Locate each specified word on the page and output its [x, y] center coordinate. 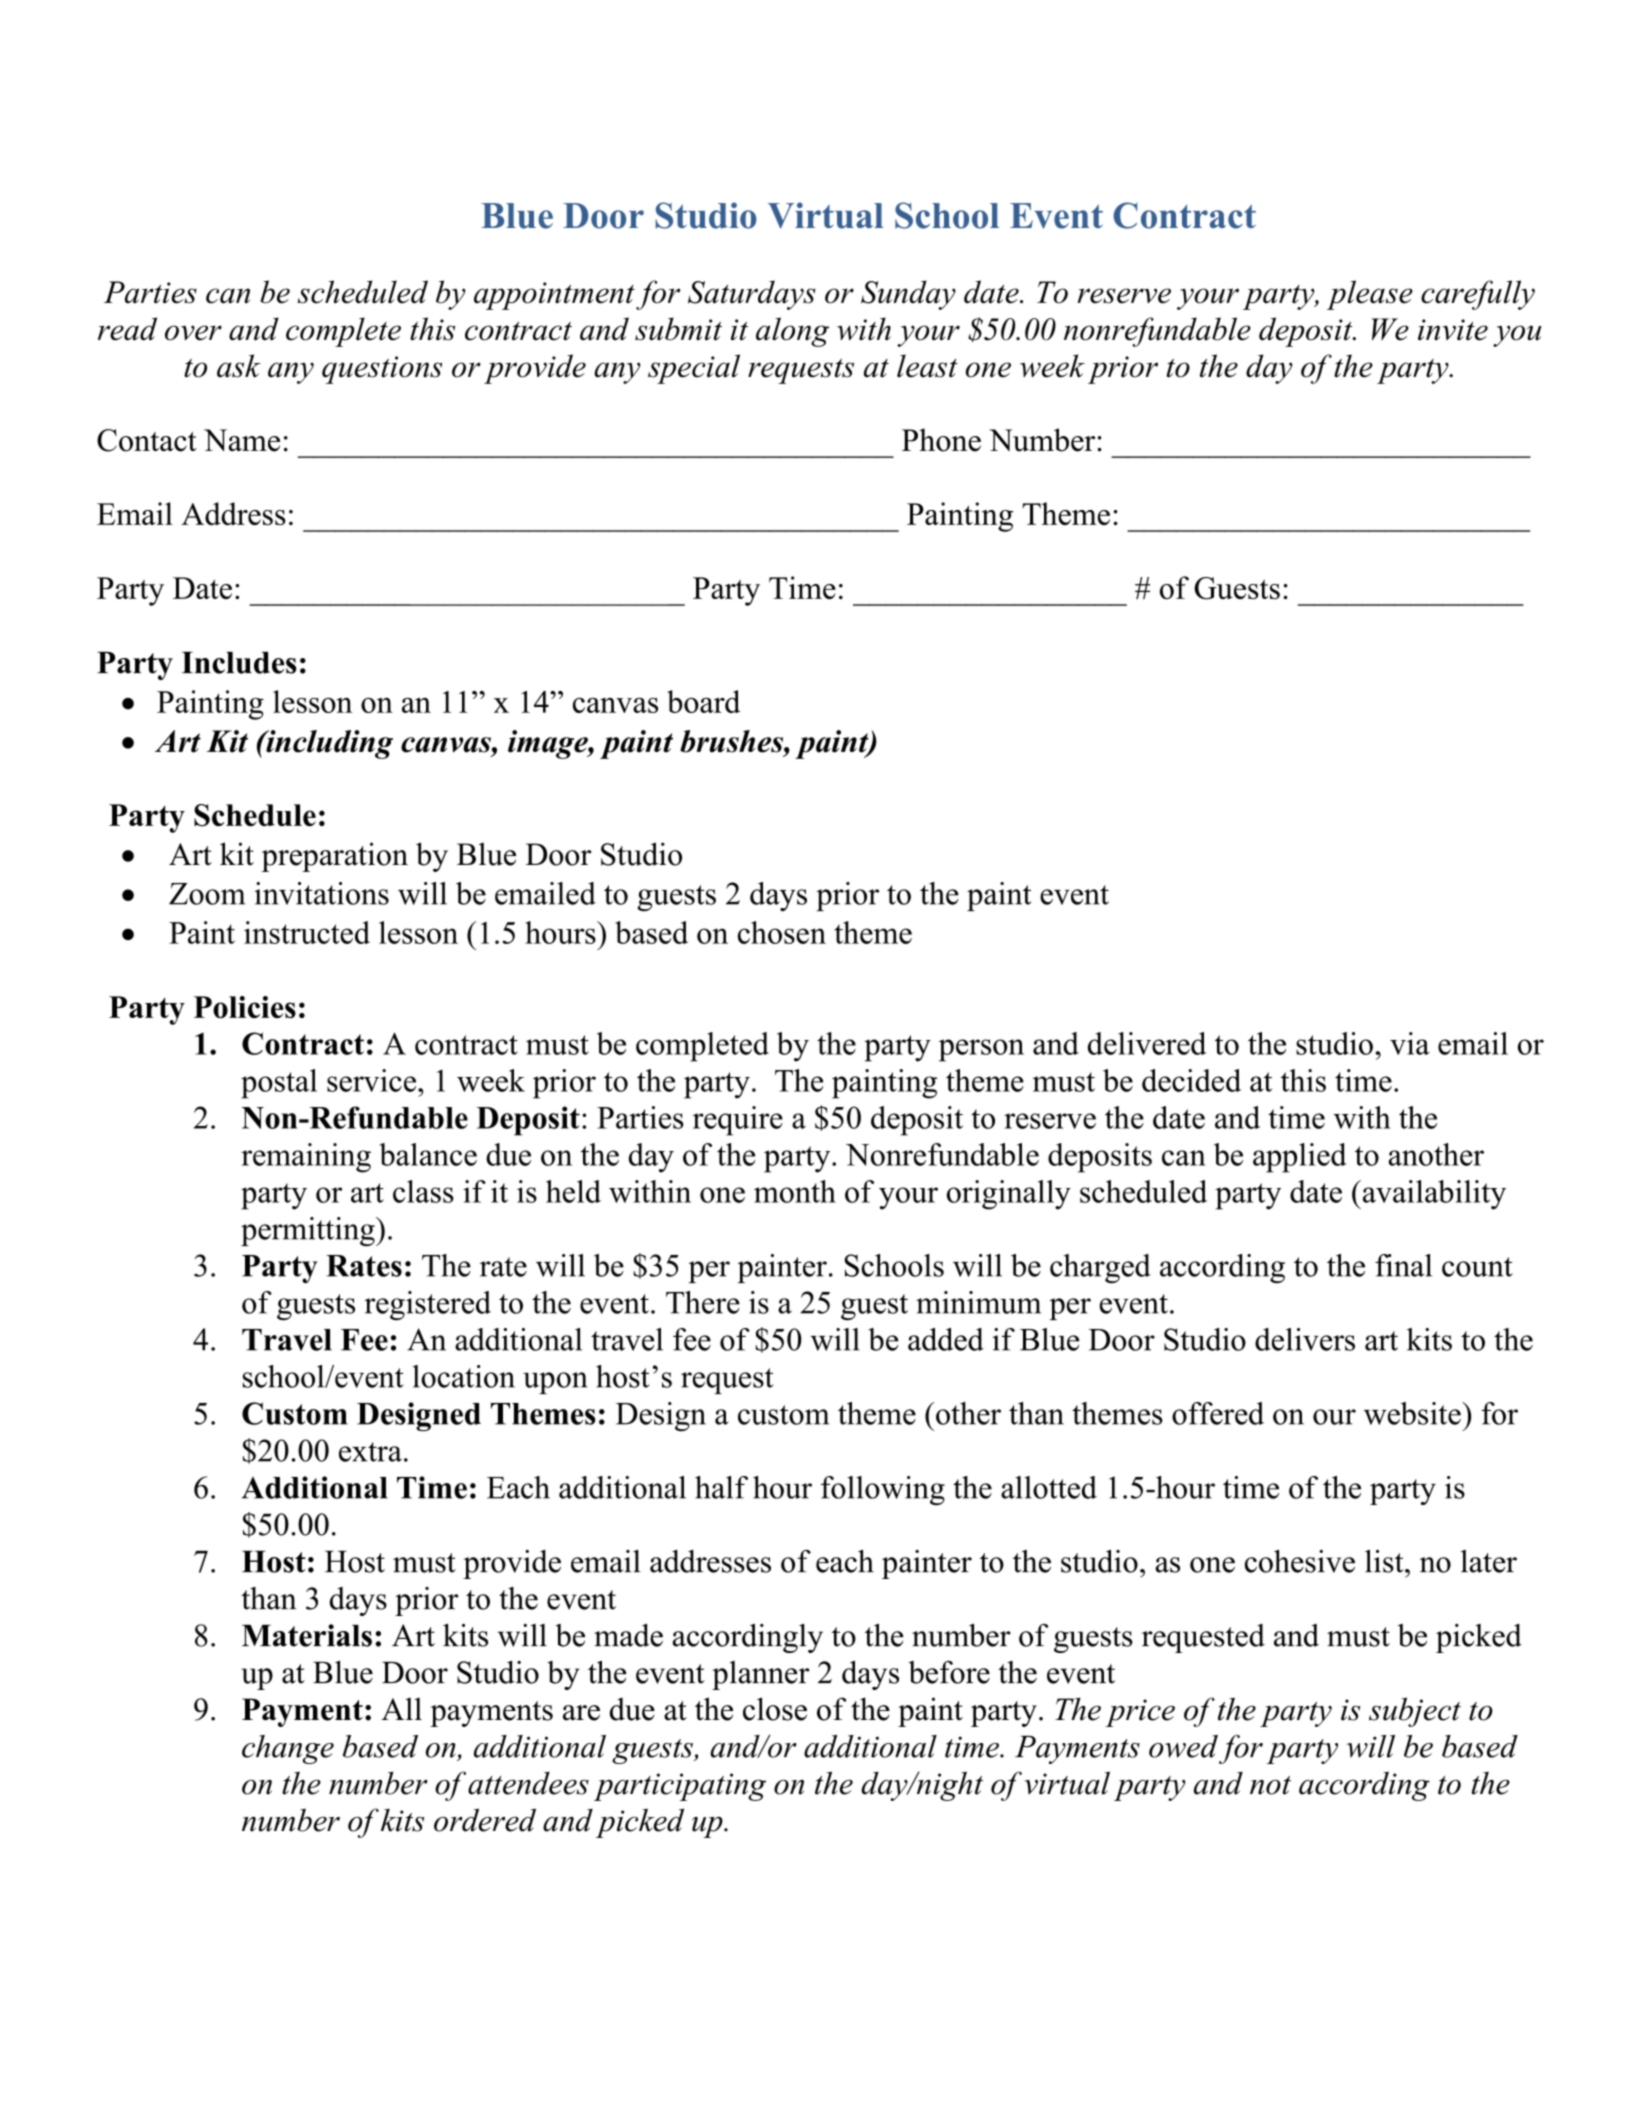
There [703, 1302]
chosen [782, 932]
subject [1415, 1712]
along [792, 332]
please [1370, 295]
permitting [309, 1231]
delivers [1305, 1339]
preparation [334, 857]
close [775, 1709]
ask [239, 366]
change [288, 1749]
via [1409, 1043]
